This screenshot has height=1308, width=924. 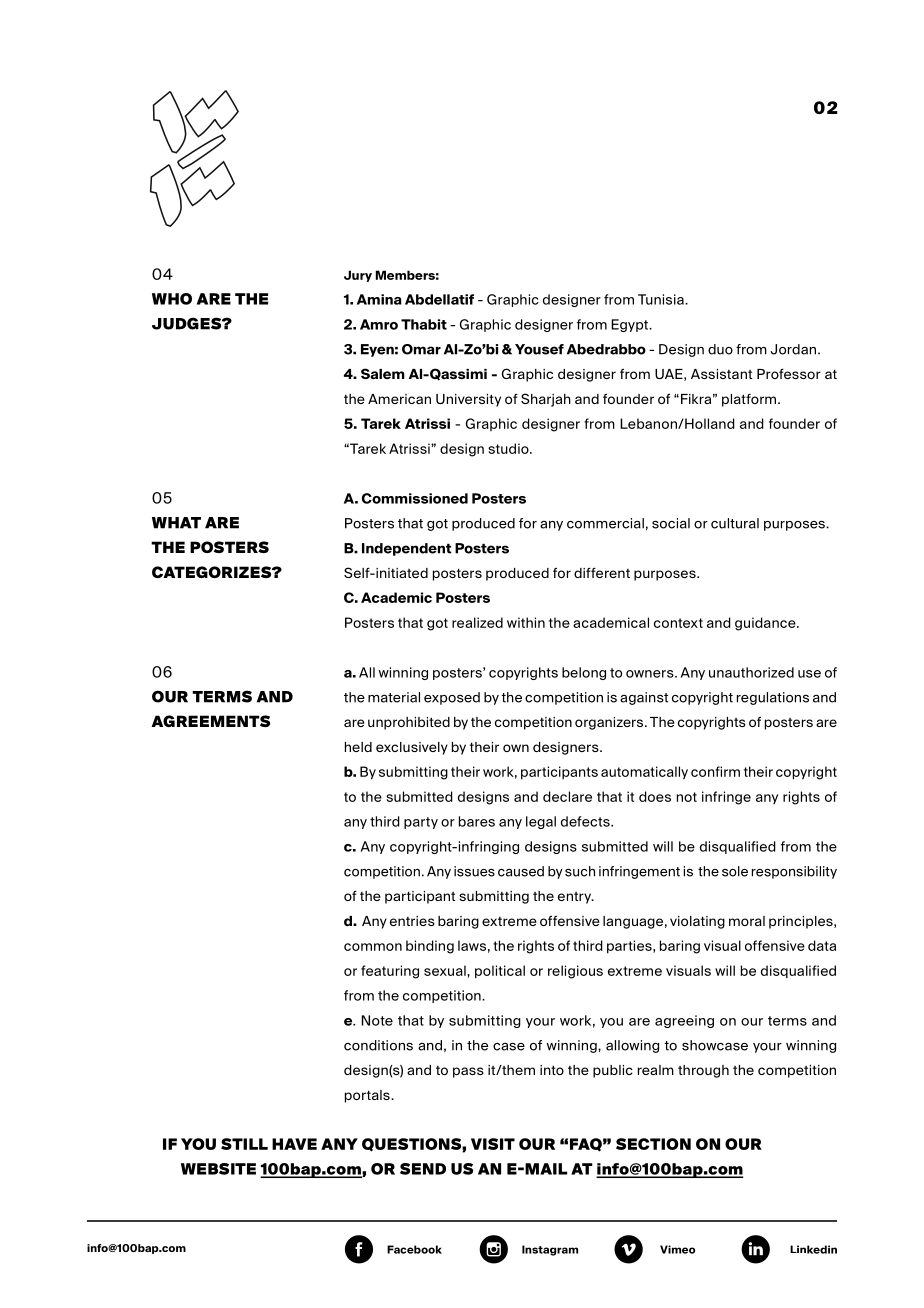 I want to click on Vimeo, so click(x=678, y=1249).
